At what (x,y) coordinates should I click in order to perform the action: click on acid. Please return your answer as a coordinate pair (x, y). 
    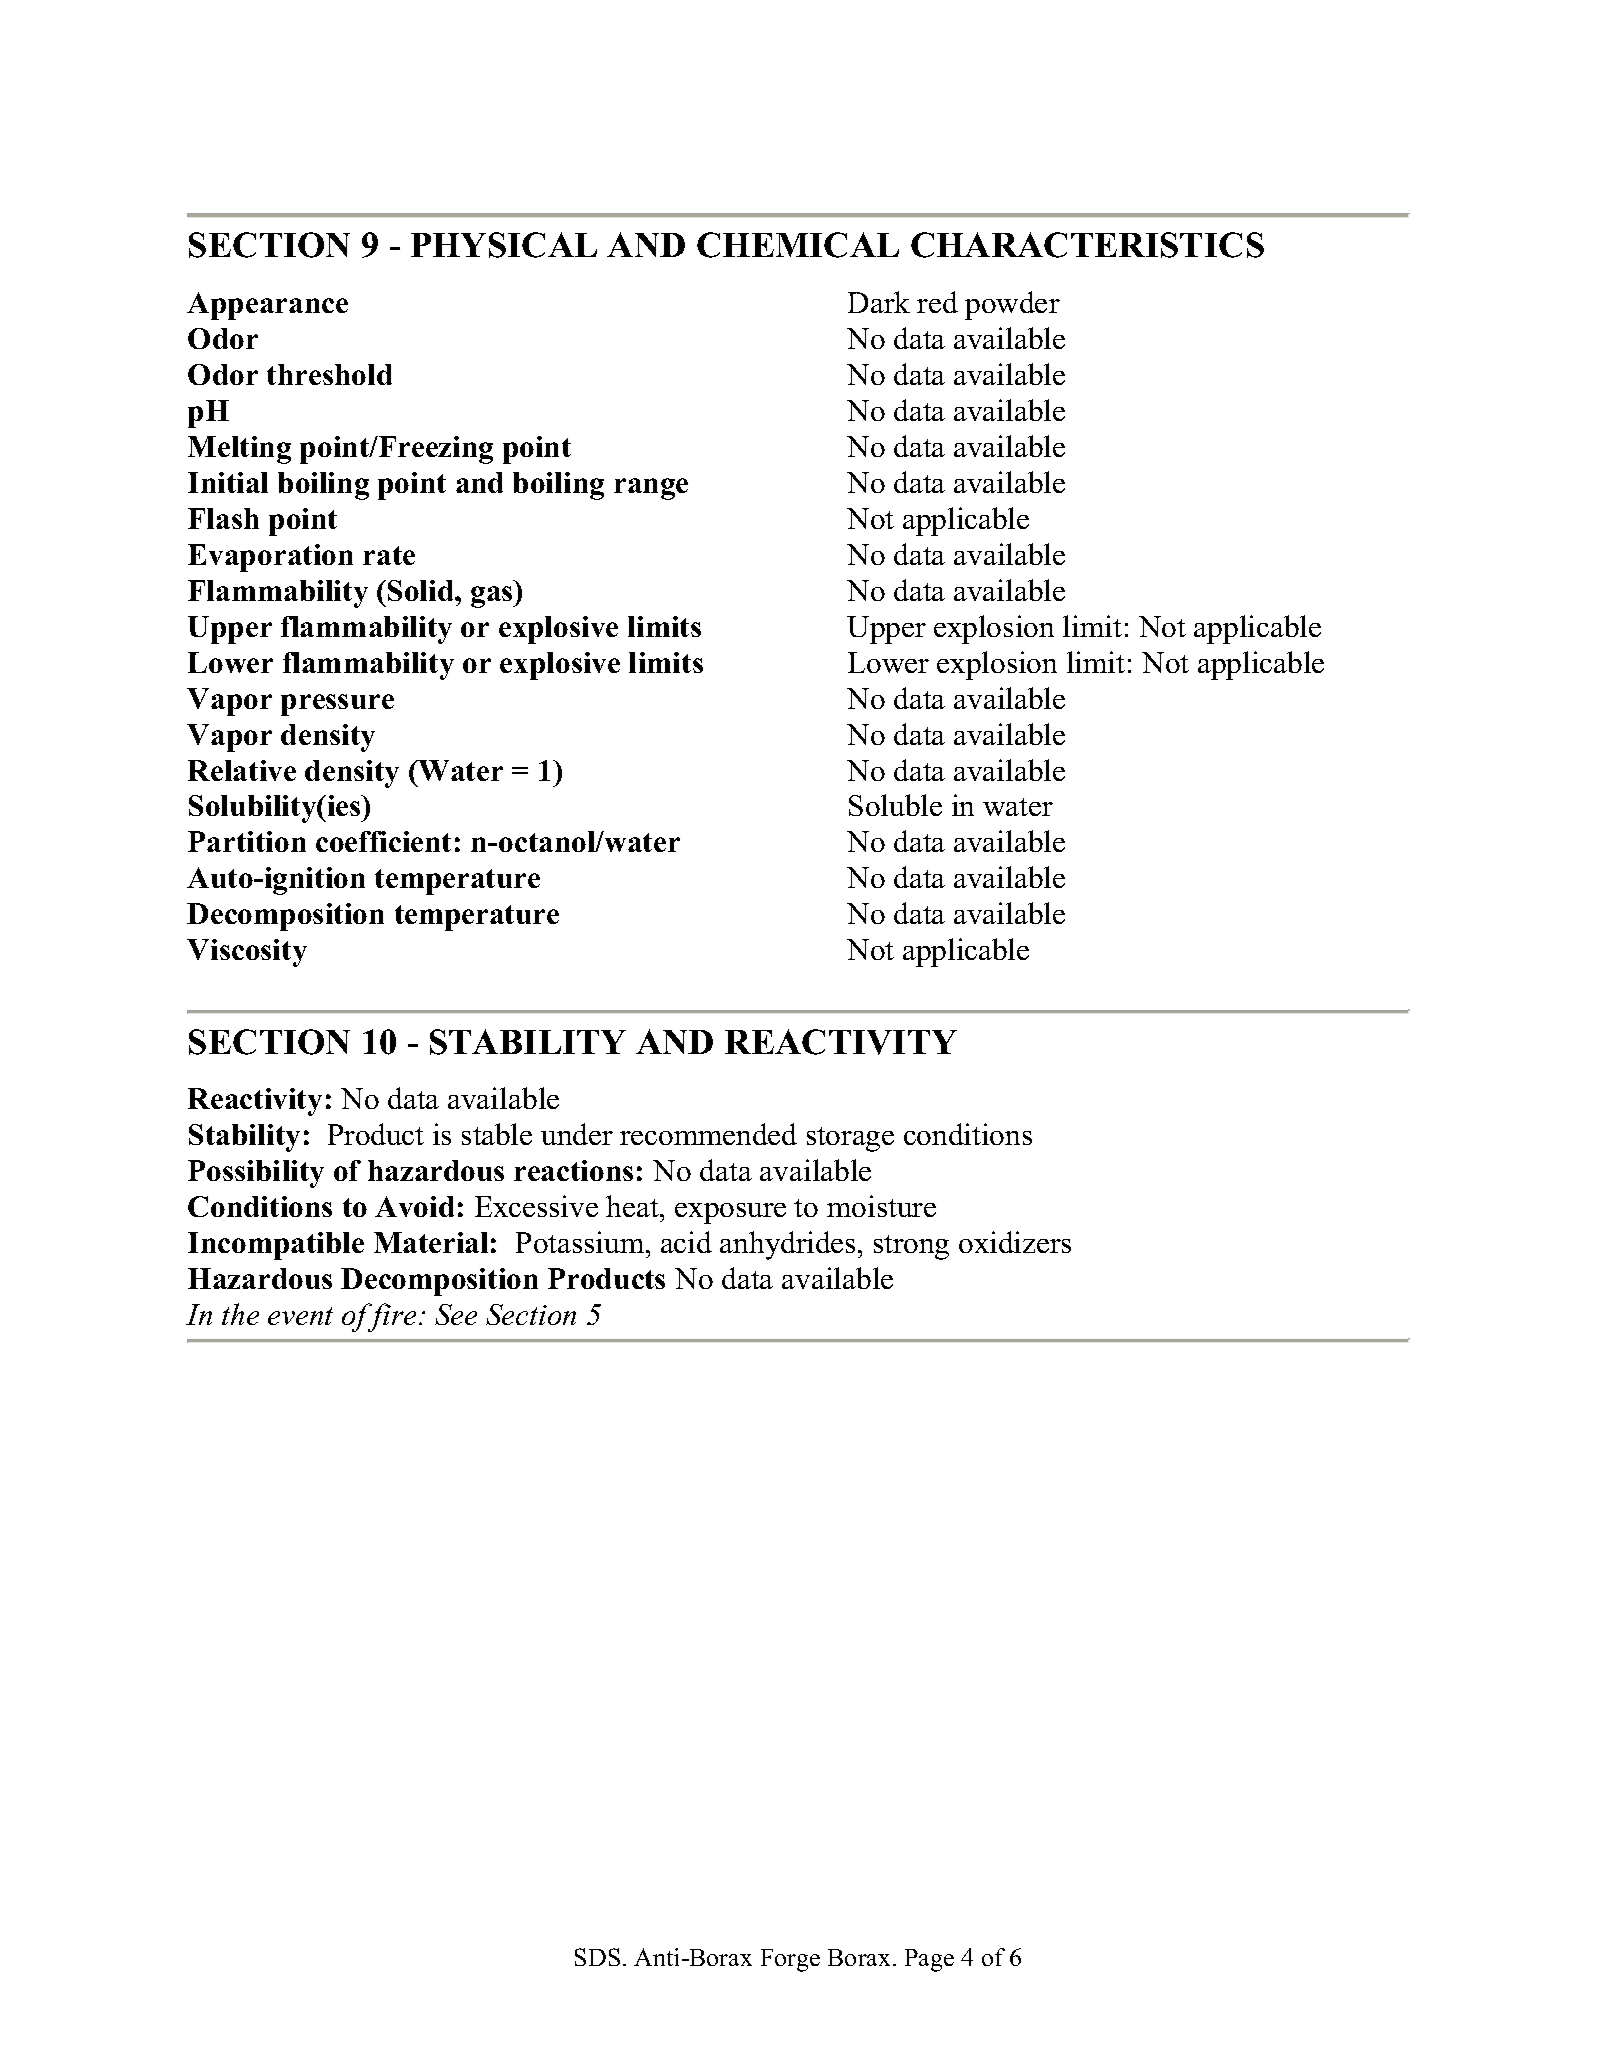
    Looking at the image, I should click on (686, 1242).
